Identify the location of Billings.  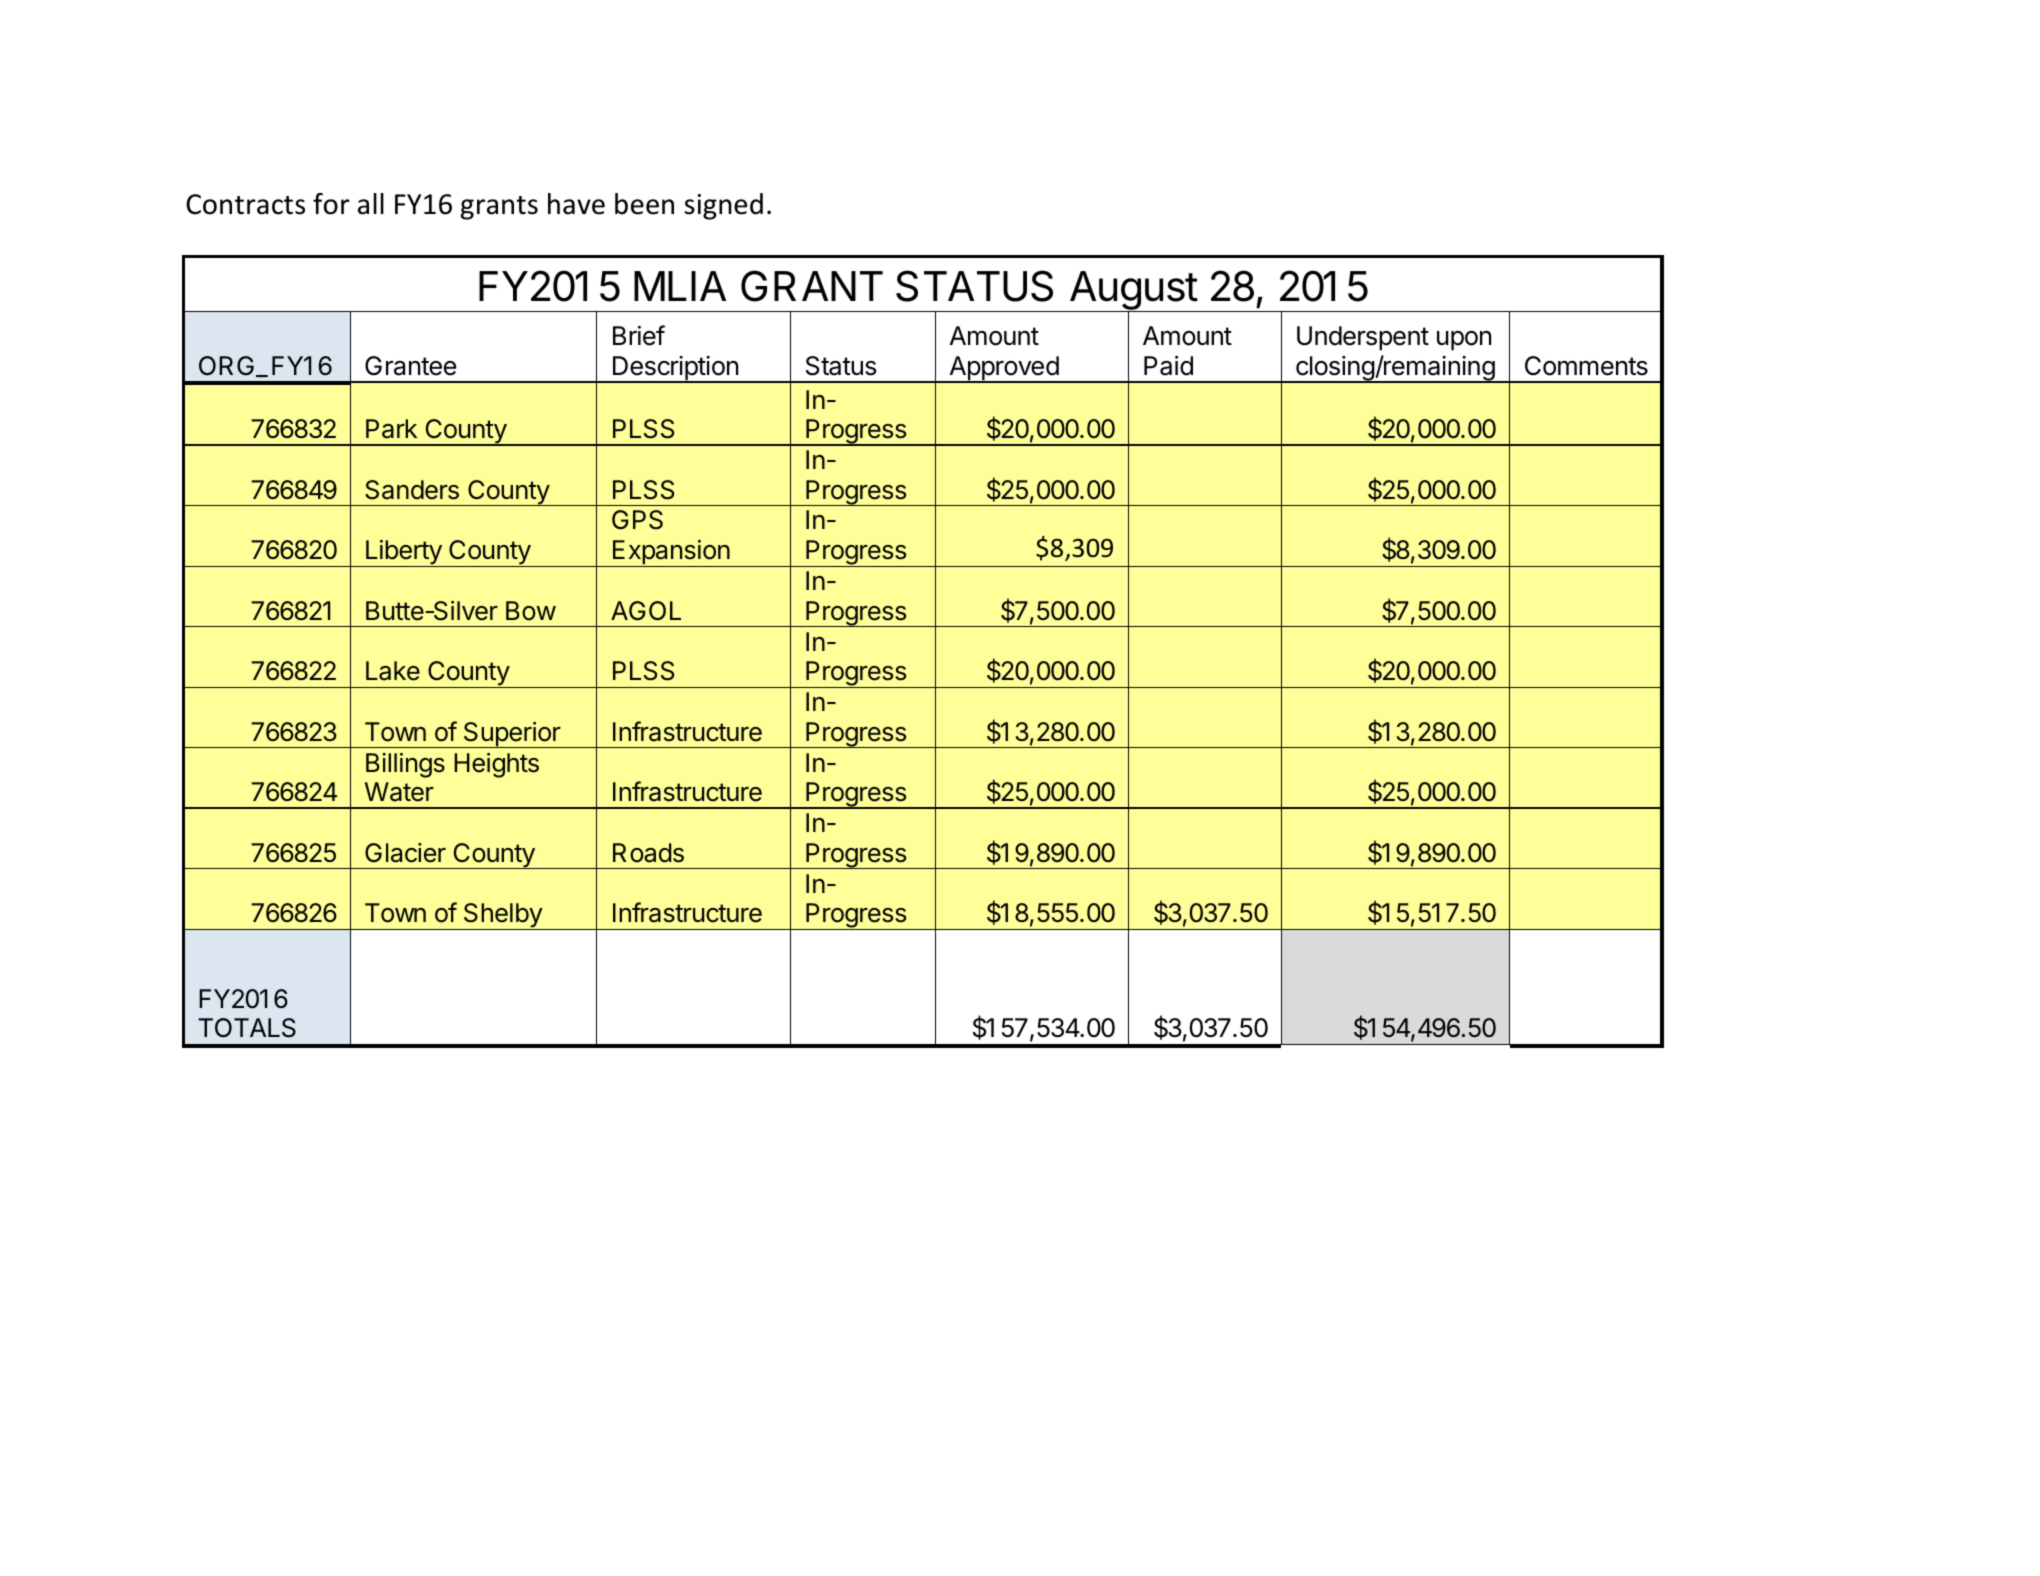
(405, 765).
